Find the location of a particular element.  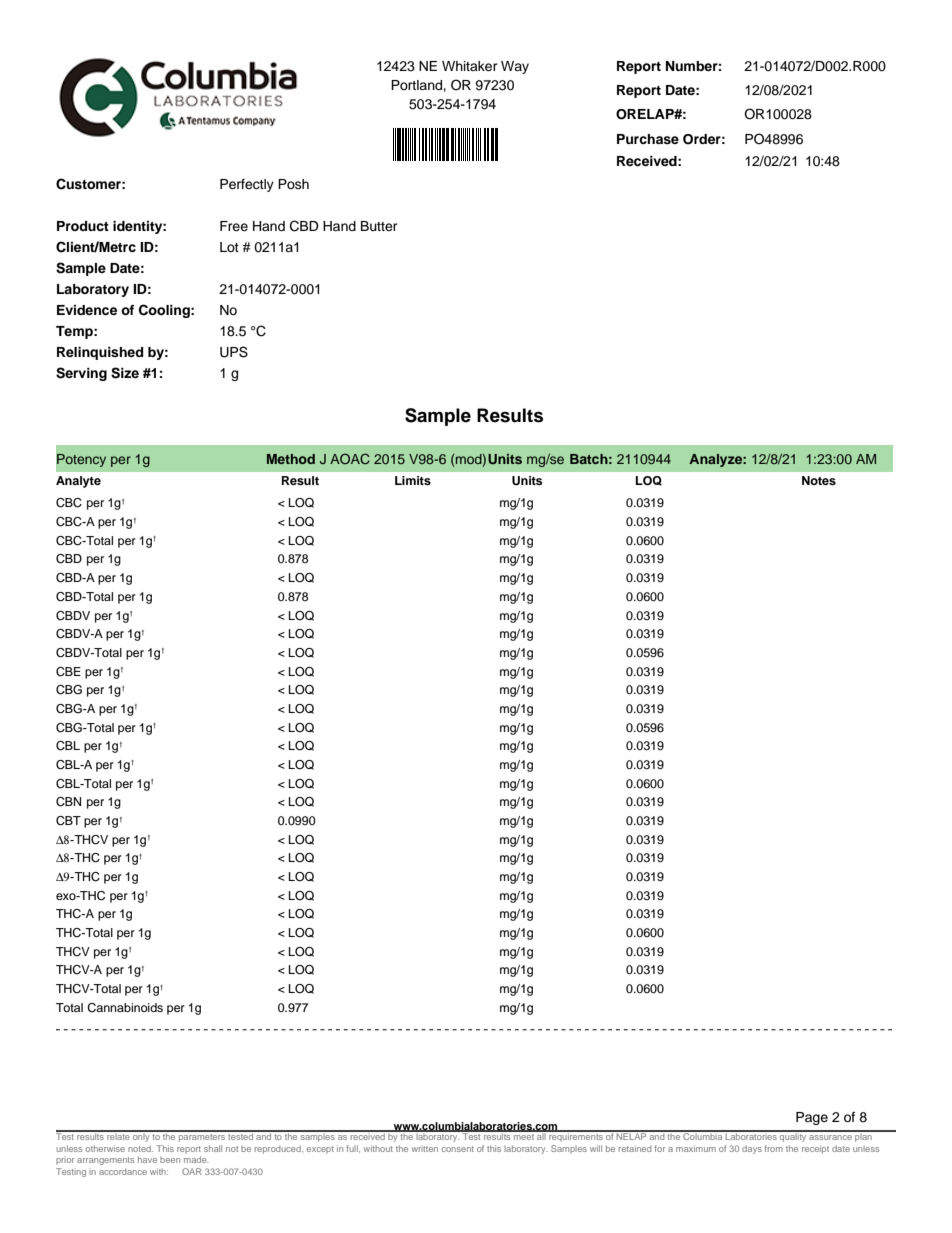

CBN is located at coordinates (68, 802).
